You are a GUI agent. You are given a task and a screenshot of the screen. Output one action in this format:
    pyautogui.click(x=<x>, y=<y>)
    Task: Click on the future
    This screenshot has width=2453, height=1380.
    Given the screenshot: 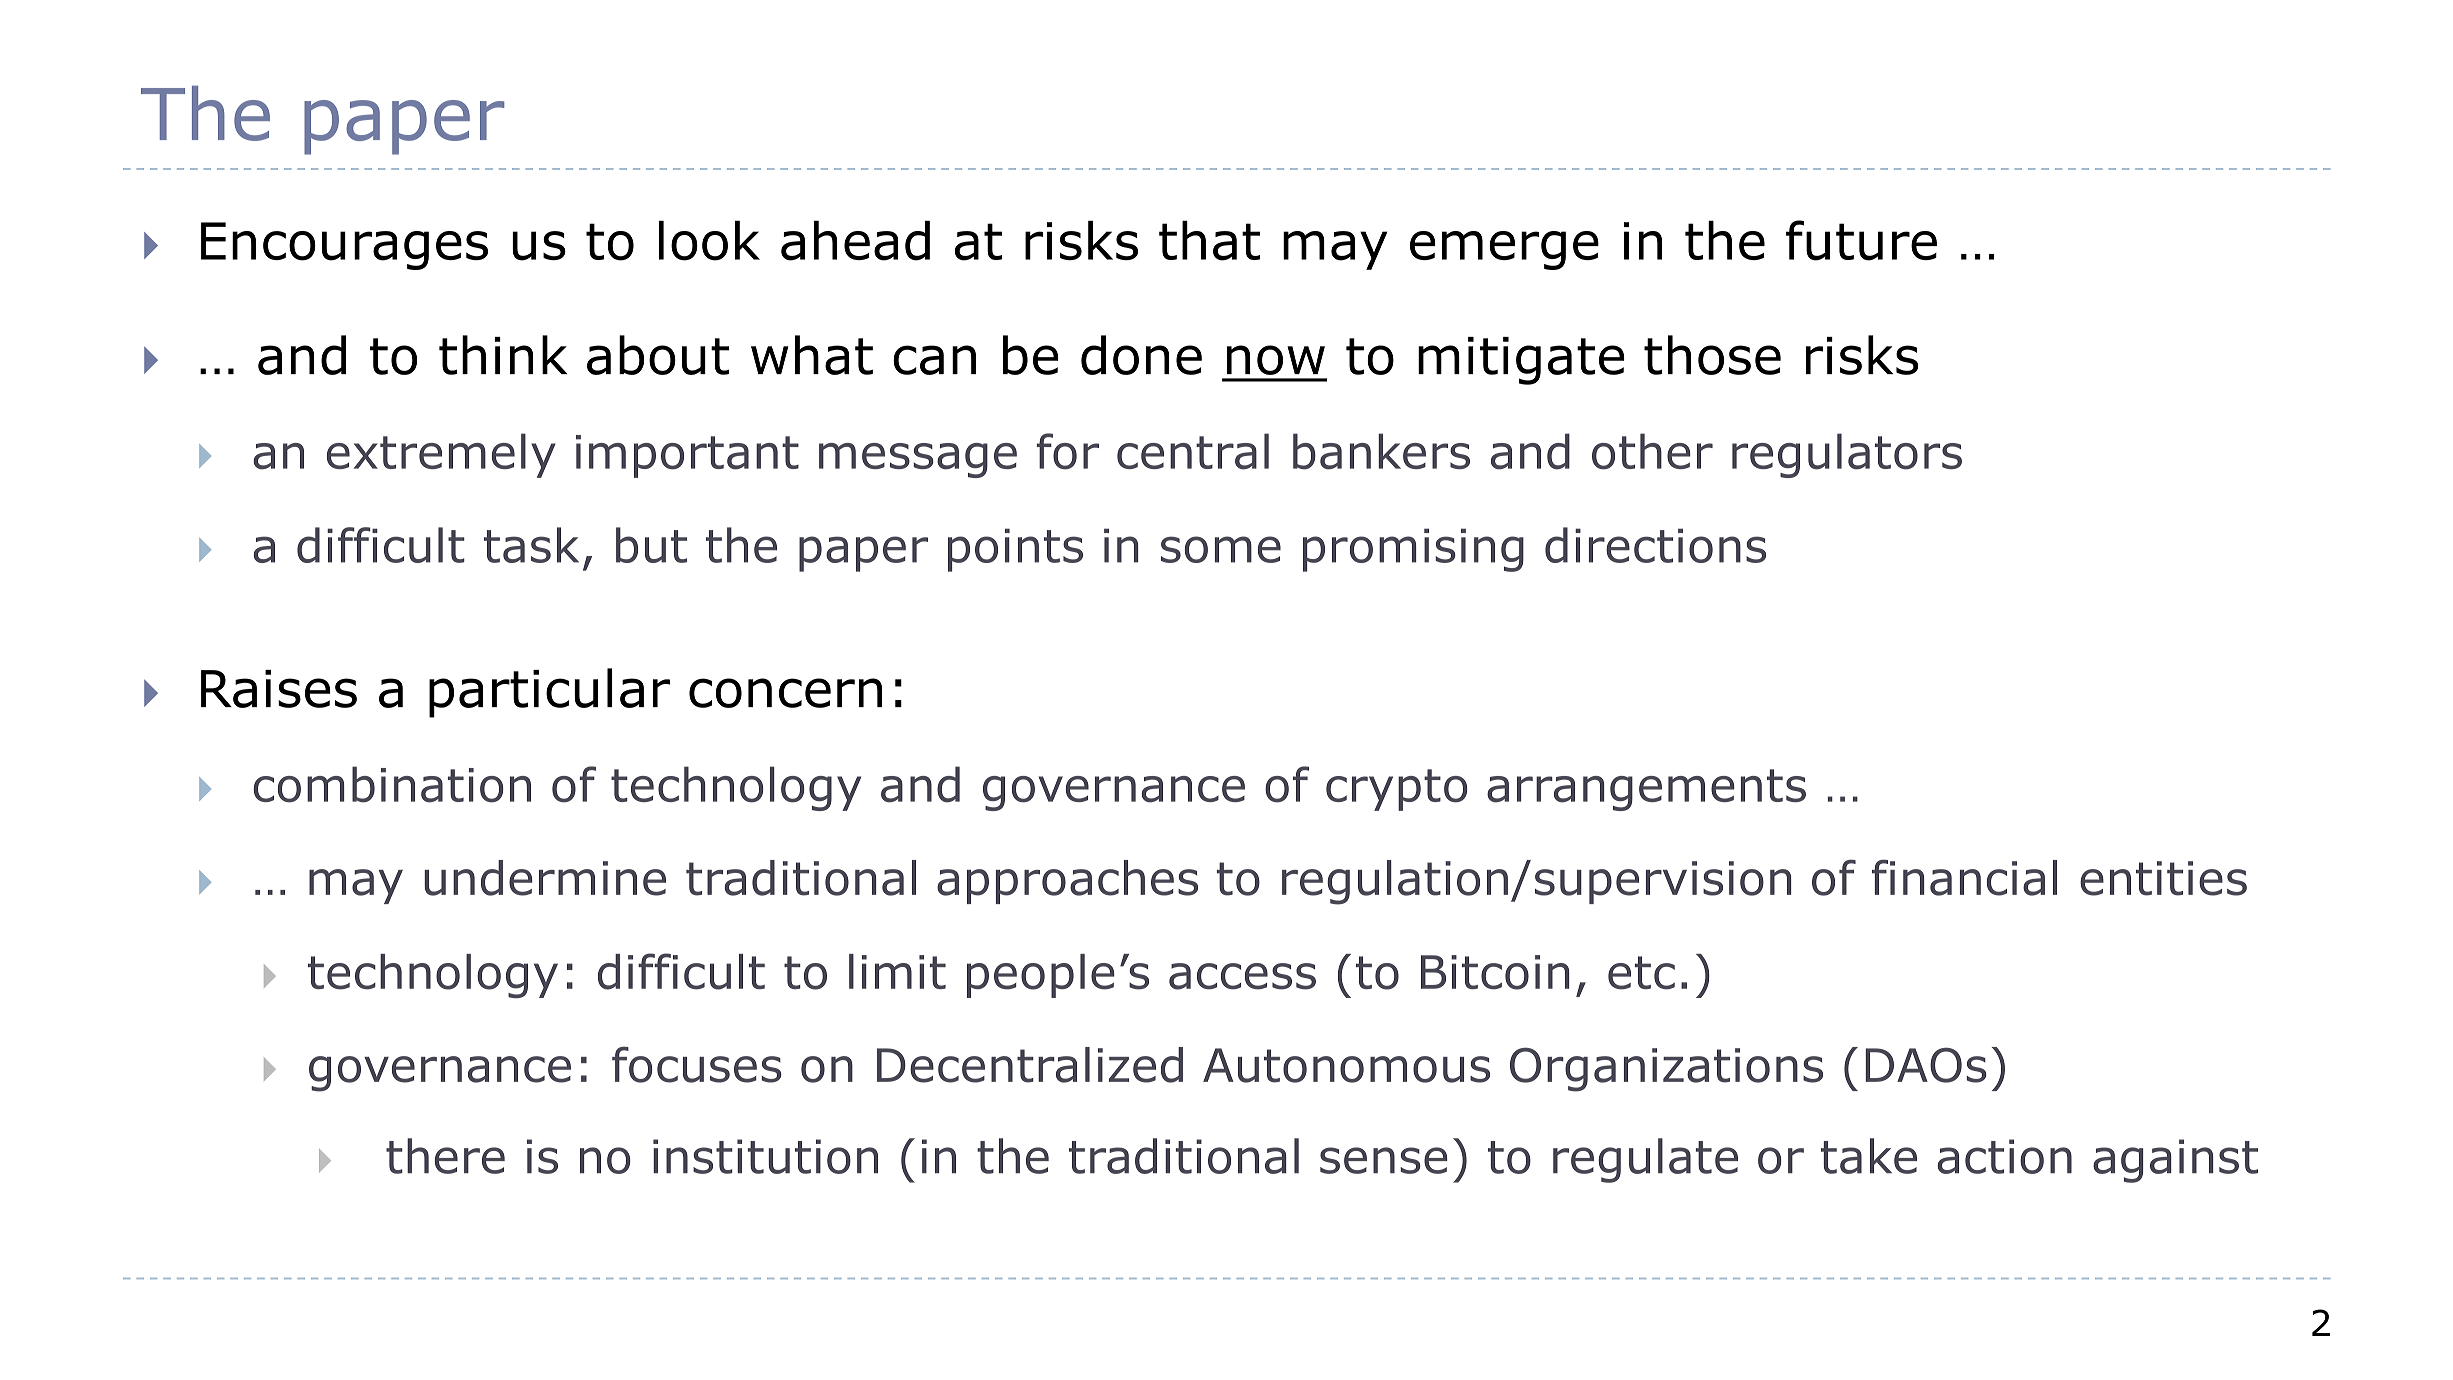 What is the action you would take?
    pyautogui.click(x=1861, y=240)
